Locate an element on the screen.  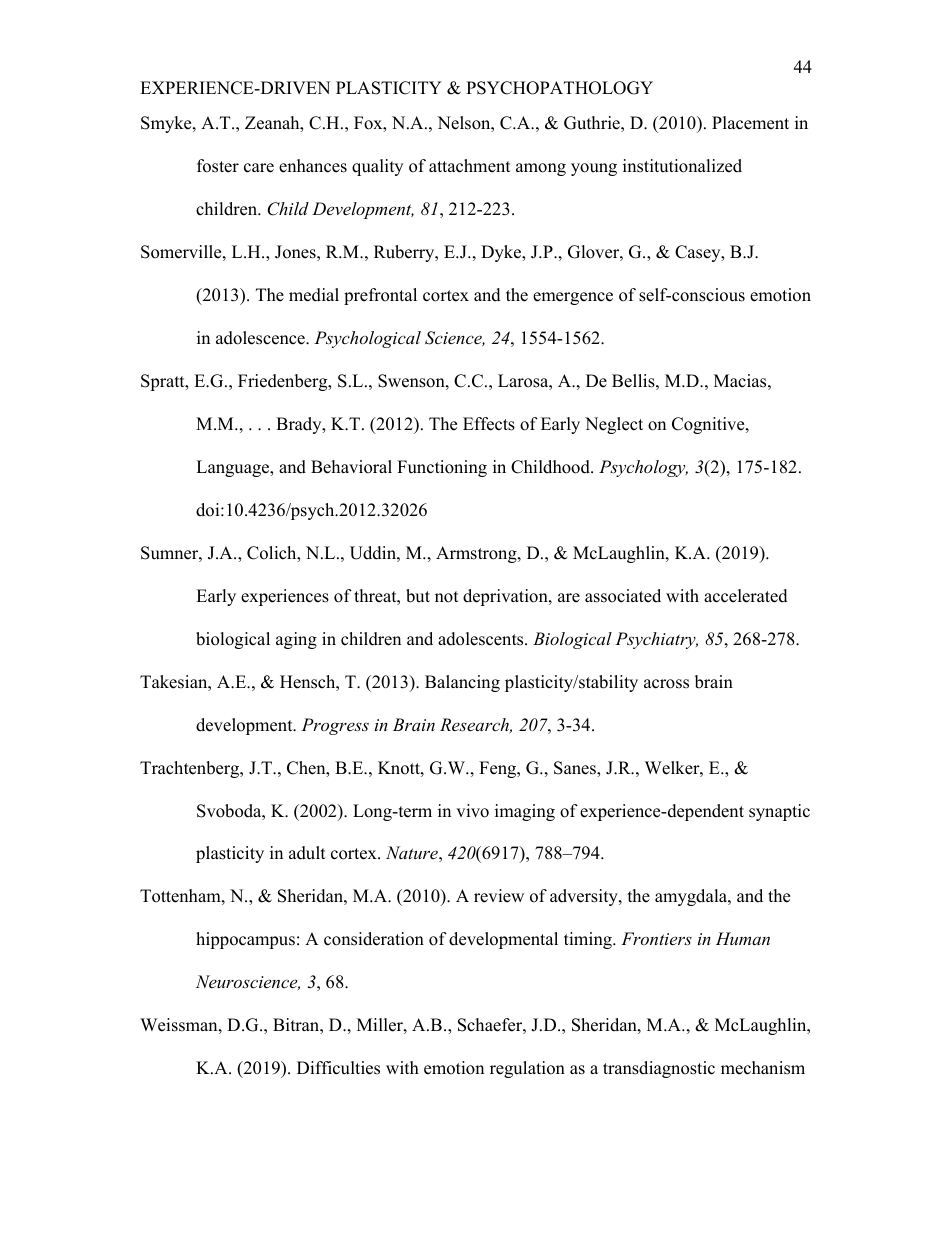
mechanism is located at coordinates (763, 1068).
